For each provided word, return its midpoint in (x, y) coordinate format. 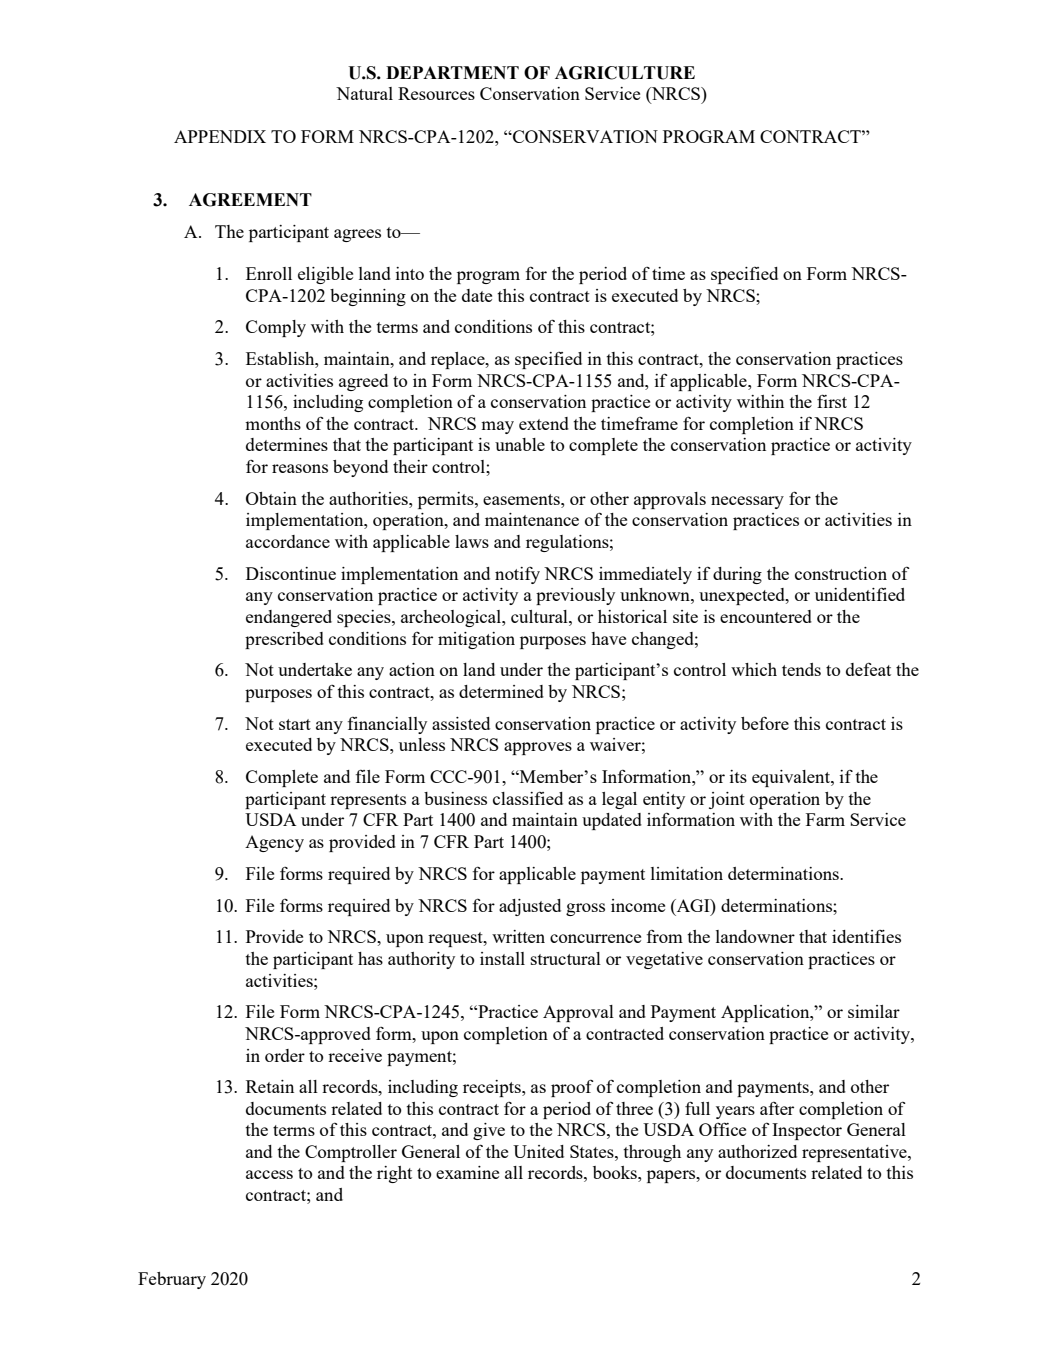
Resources (436, 93)
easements (522, 499)
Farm (825, 819)
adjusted (530, 907)
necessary (747, 502)
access (269, 1174)
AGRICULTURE (625, 73)
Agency (274, 843)
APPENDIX (220, 136)
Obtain (271, 498)
